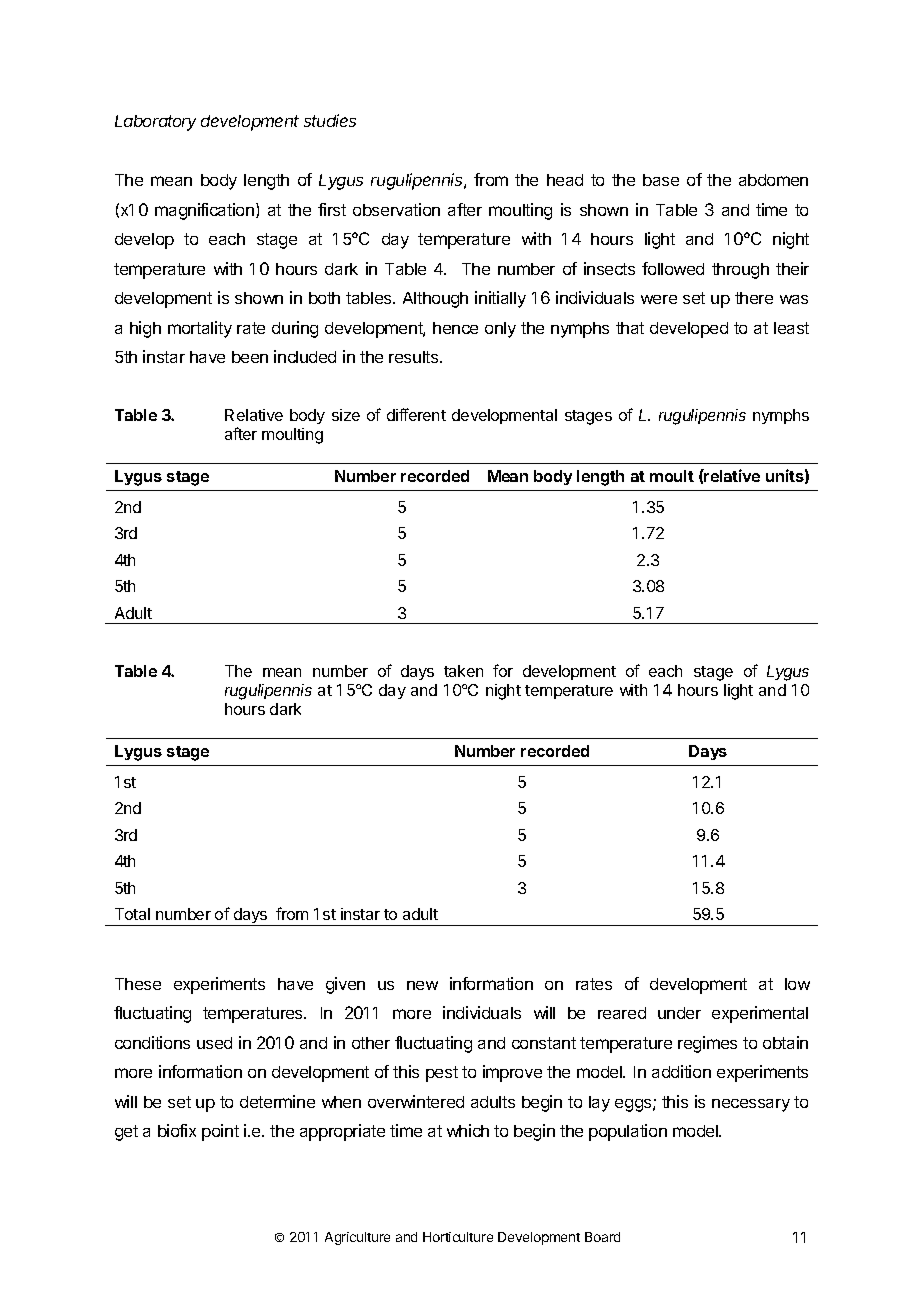 Image resolution: width=924 pixels, height=1308 pixels. I want to click on new, so click(422, 985).
